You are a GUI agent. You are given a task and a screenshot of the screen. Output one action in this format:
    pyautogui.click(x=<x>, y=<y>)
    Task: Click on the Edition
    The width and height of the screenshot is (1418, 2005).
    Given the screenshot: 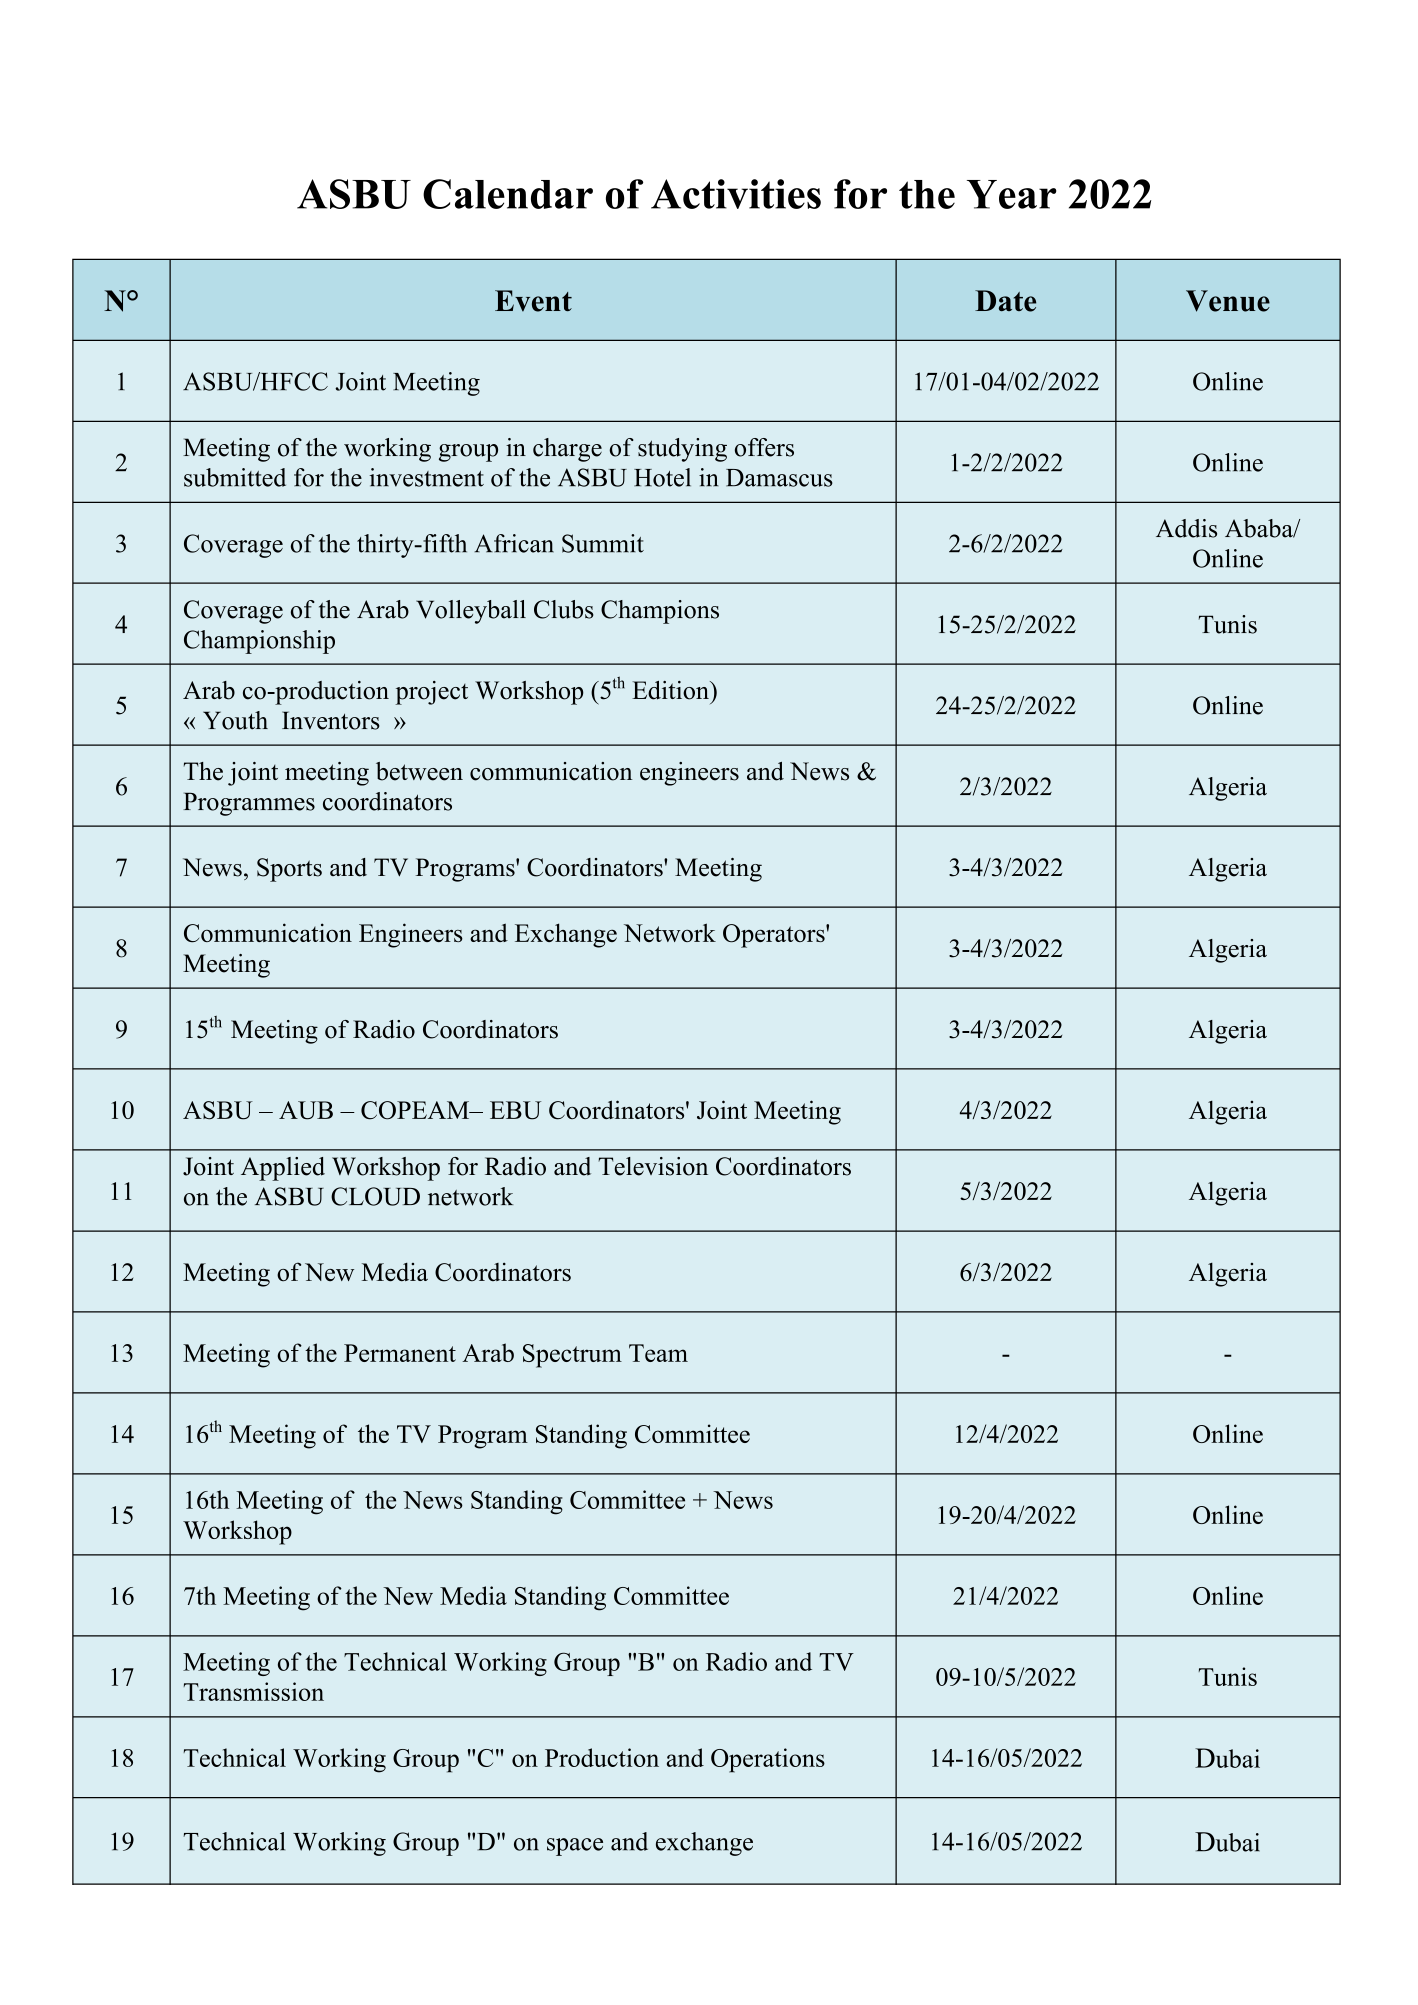 What is the action you would take?
    pyautogui.click(x=671, y=690)
